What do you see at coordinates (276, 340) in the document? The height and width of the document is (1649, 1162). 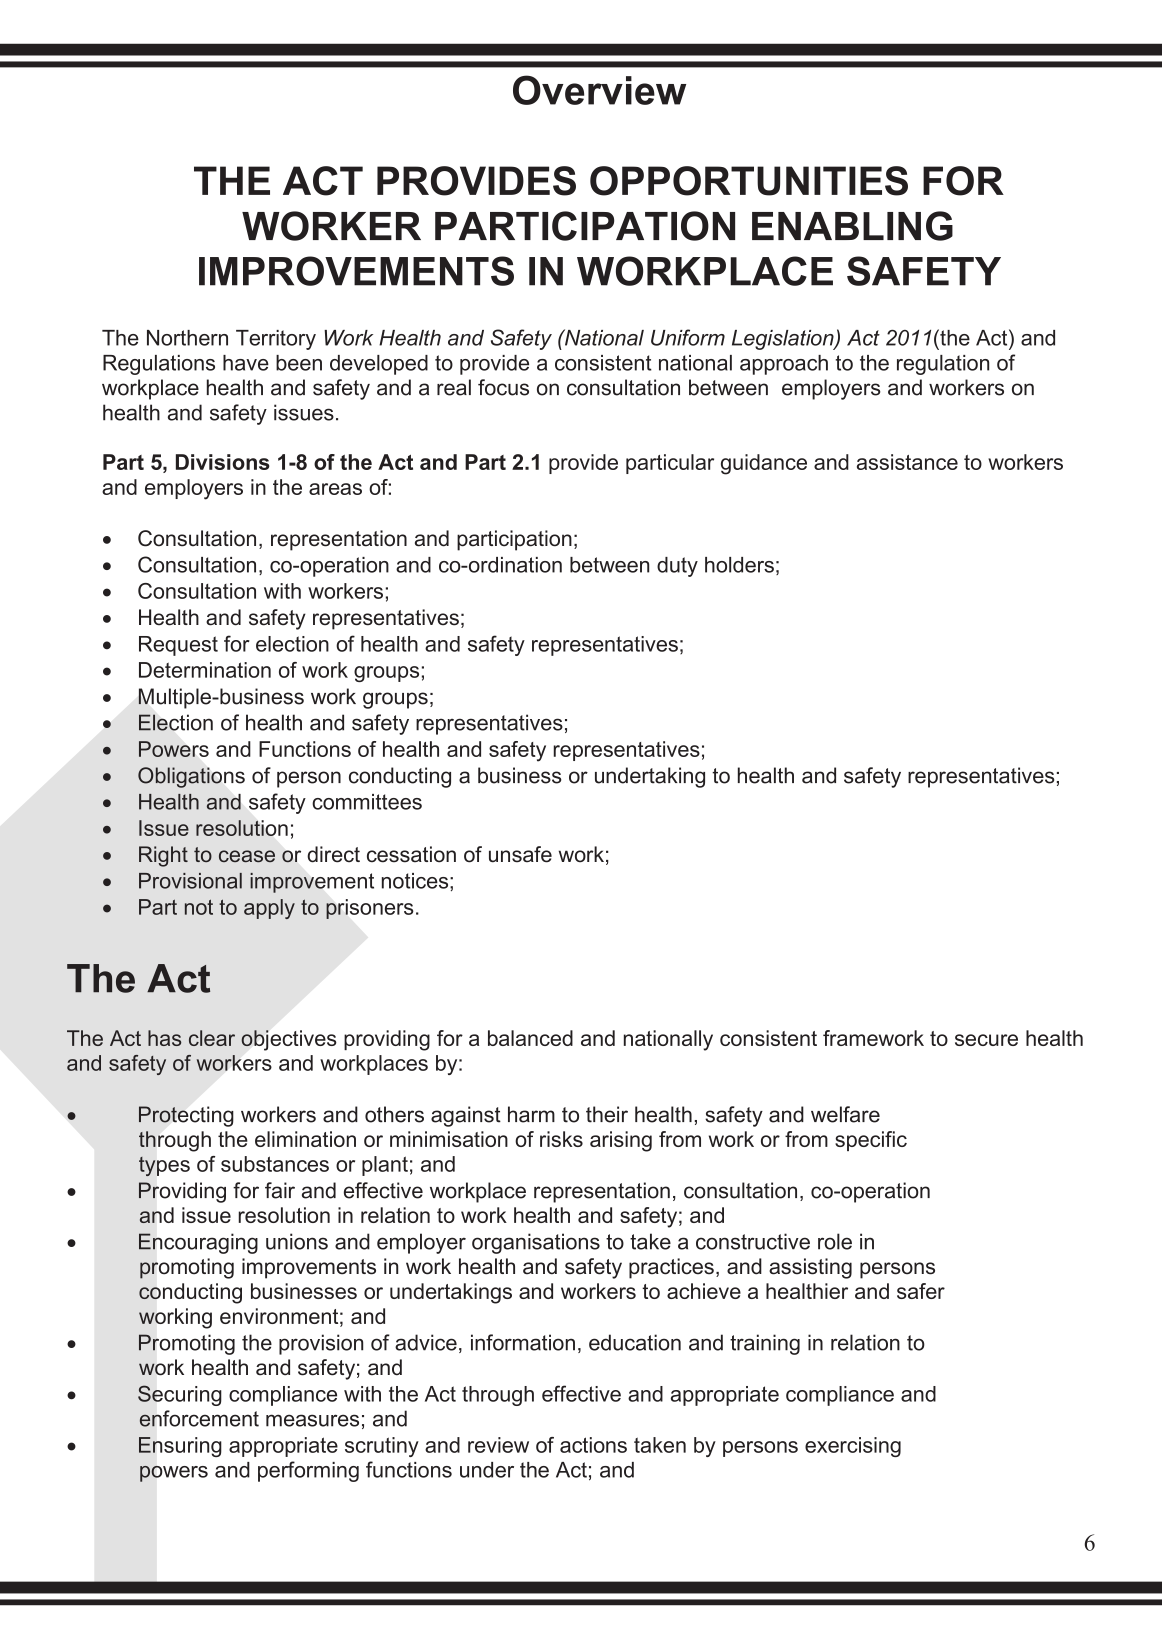 I see `Territory` at bounding box center [276, 340].
